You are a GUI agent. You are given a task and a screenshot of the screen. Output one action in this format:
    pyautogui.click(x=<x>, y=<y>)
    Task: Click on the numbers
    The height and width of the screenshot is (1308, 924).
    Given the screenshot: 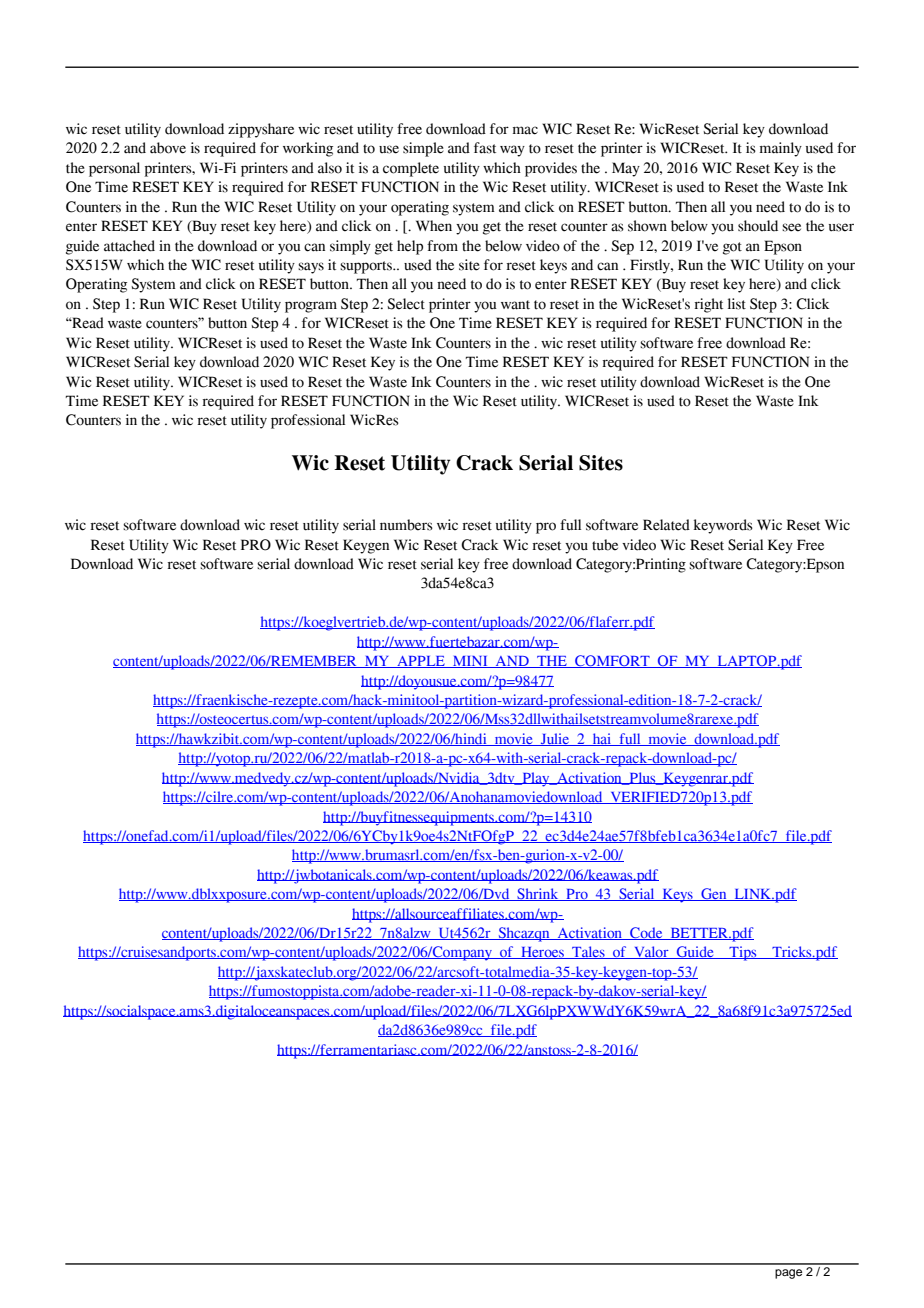 What is the action you would take?
    pyautogui.click(x=406, y=525)
